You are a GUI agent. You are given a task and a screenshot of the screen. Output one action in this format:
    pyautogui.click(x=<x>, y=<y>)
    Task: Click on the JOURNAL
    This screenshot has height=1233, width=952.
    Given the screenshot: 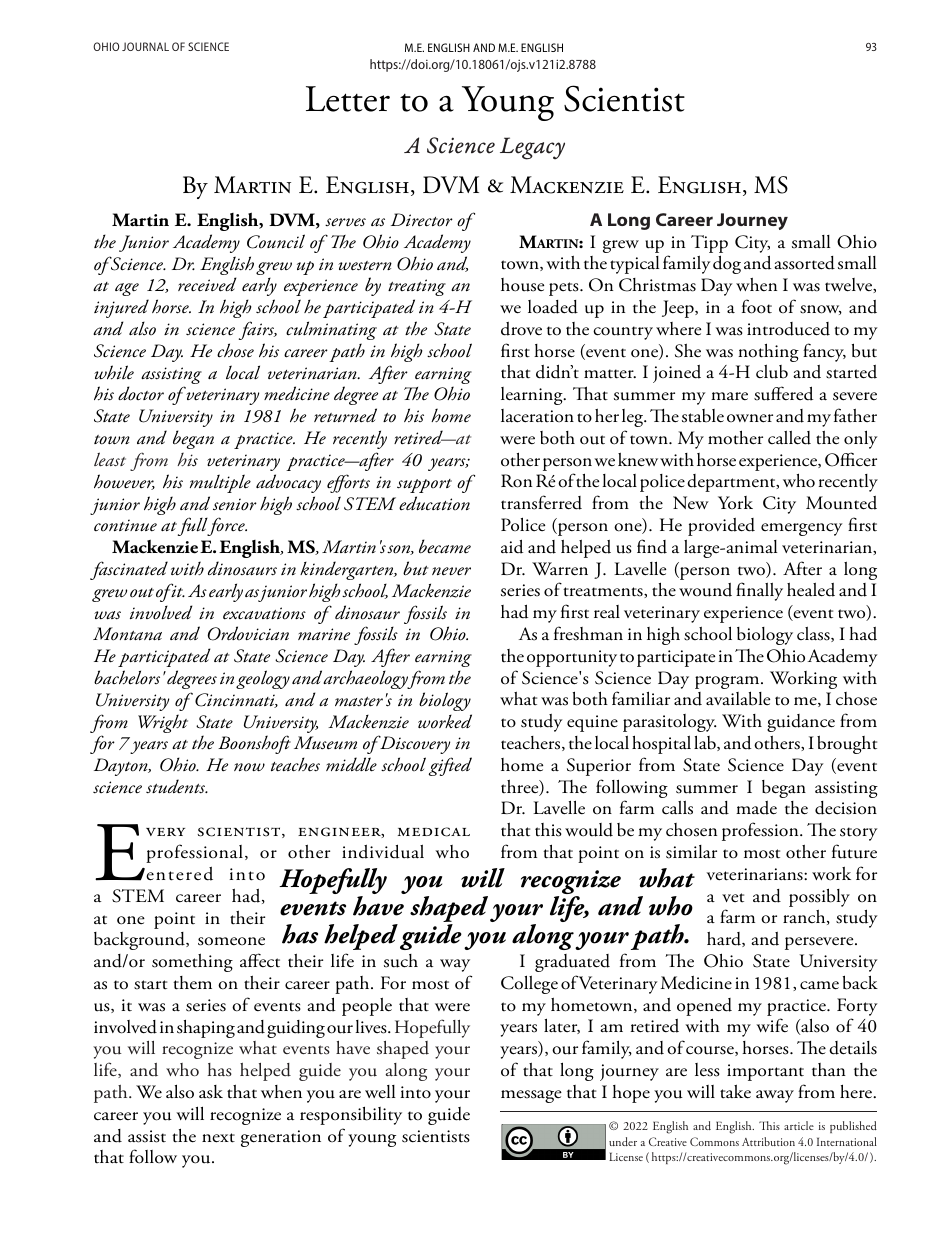 What is the action you would take?
    pyautogui.click(x=145, y=46)
